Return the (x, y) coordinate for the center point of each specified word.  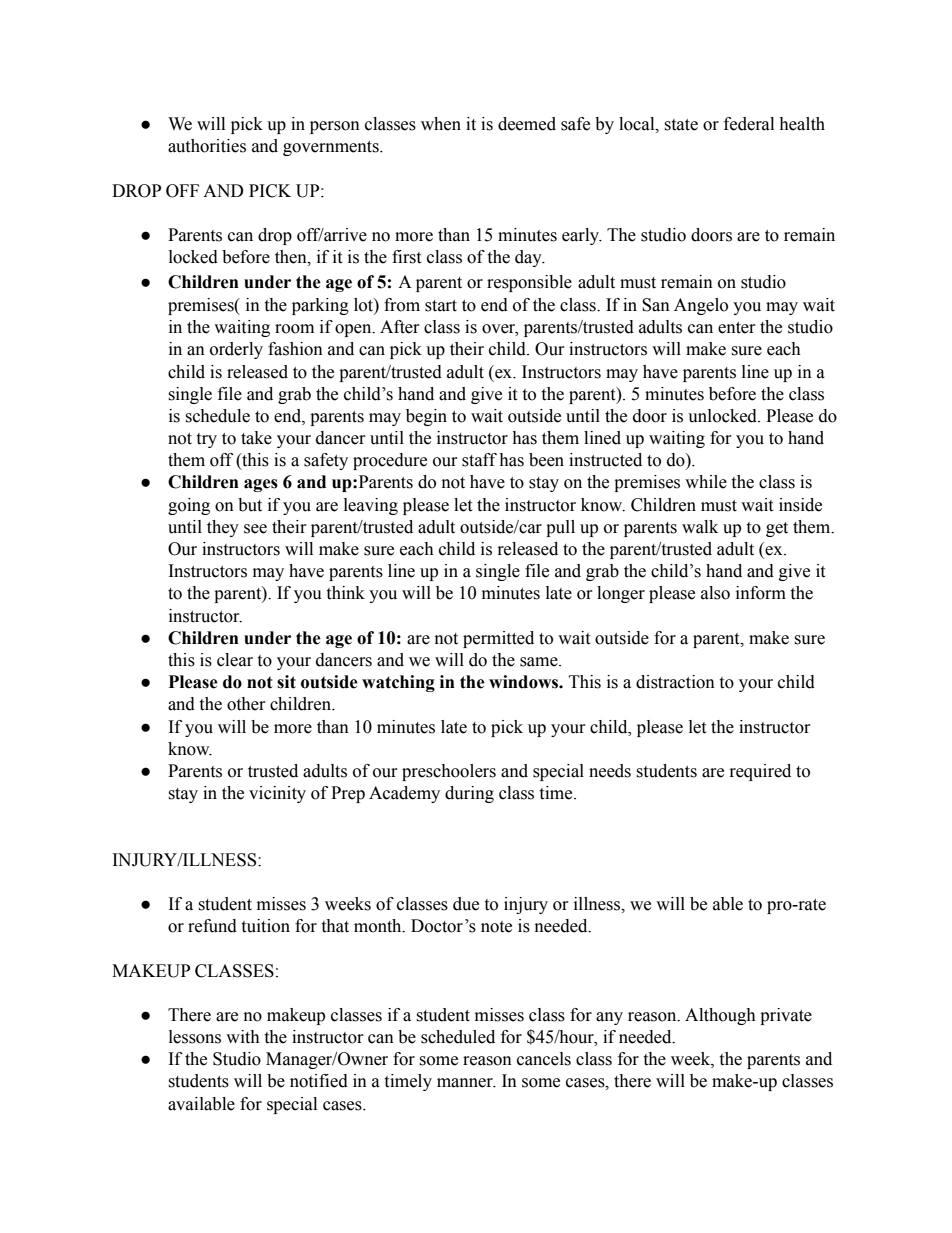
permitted (498, 639)
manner (466, 1083)
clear (235, 660)
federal (749, 124)
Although (720, 1016)
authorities (207, 146)
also (715, 593)
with (243, 1037)
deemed (527, 124)
